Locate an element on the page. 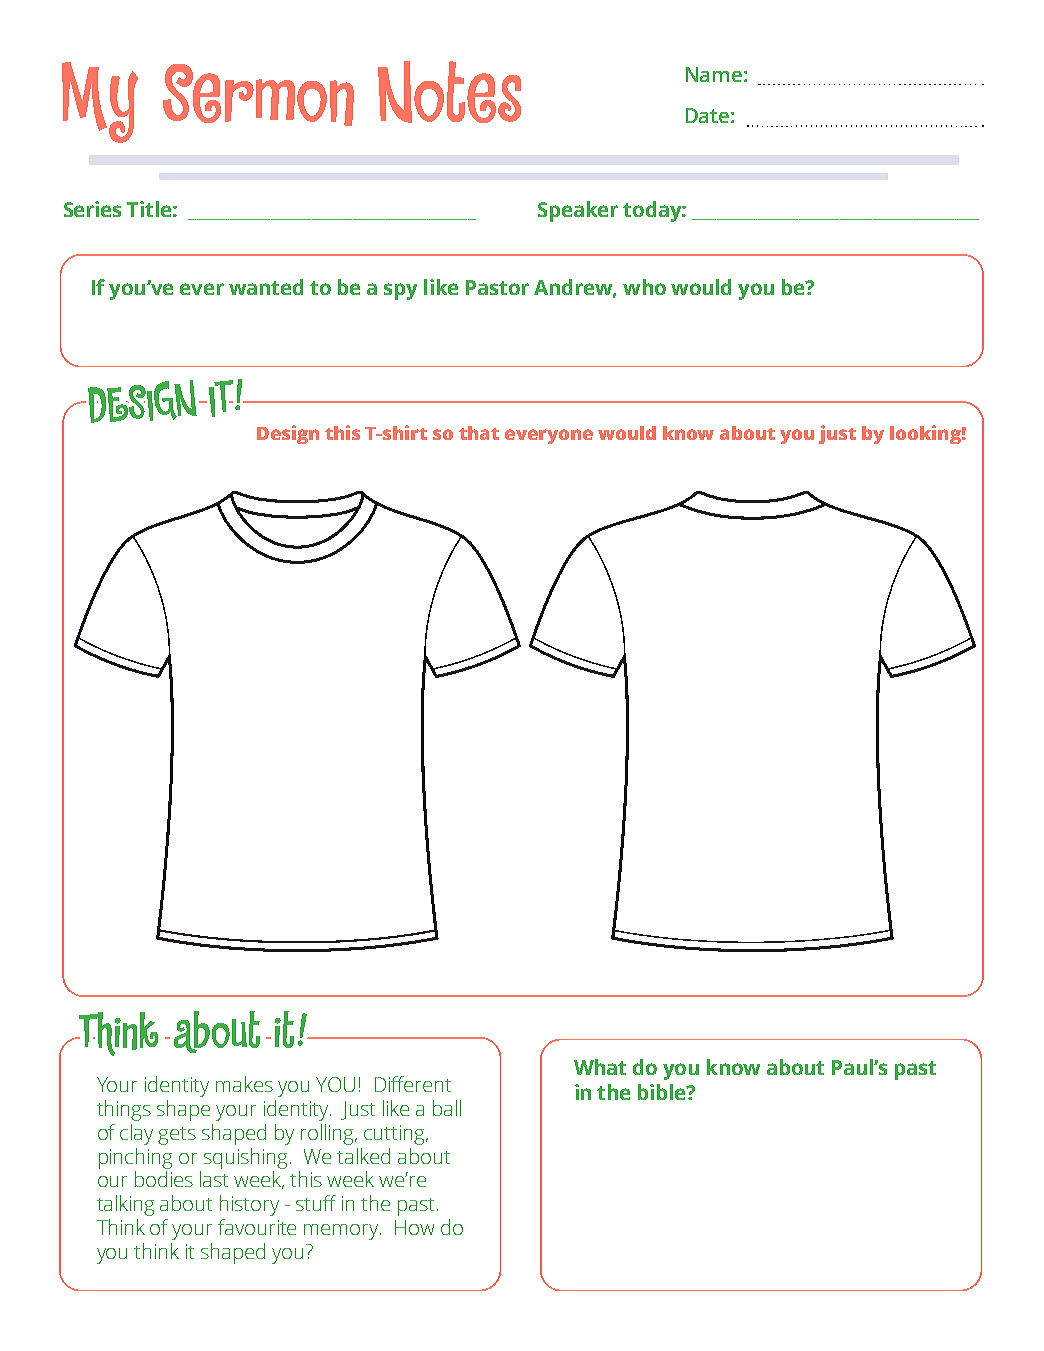  Notes is located at coordinates (449, 92).
